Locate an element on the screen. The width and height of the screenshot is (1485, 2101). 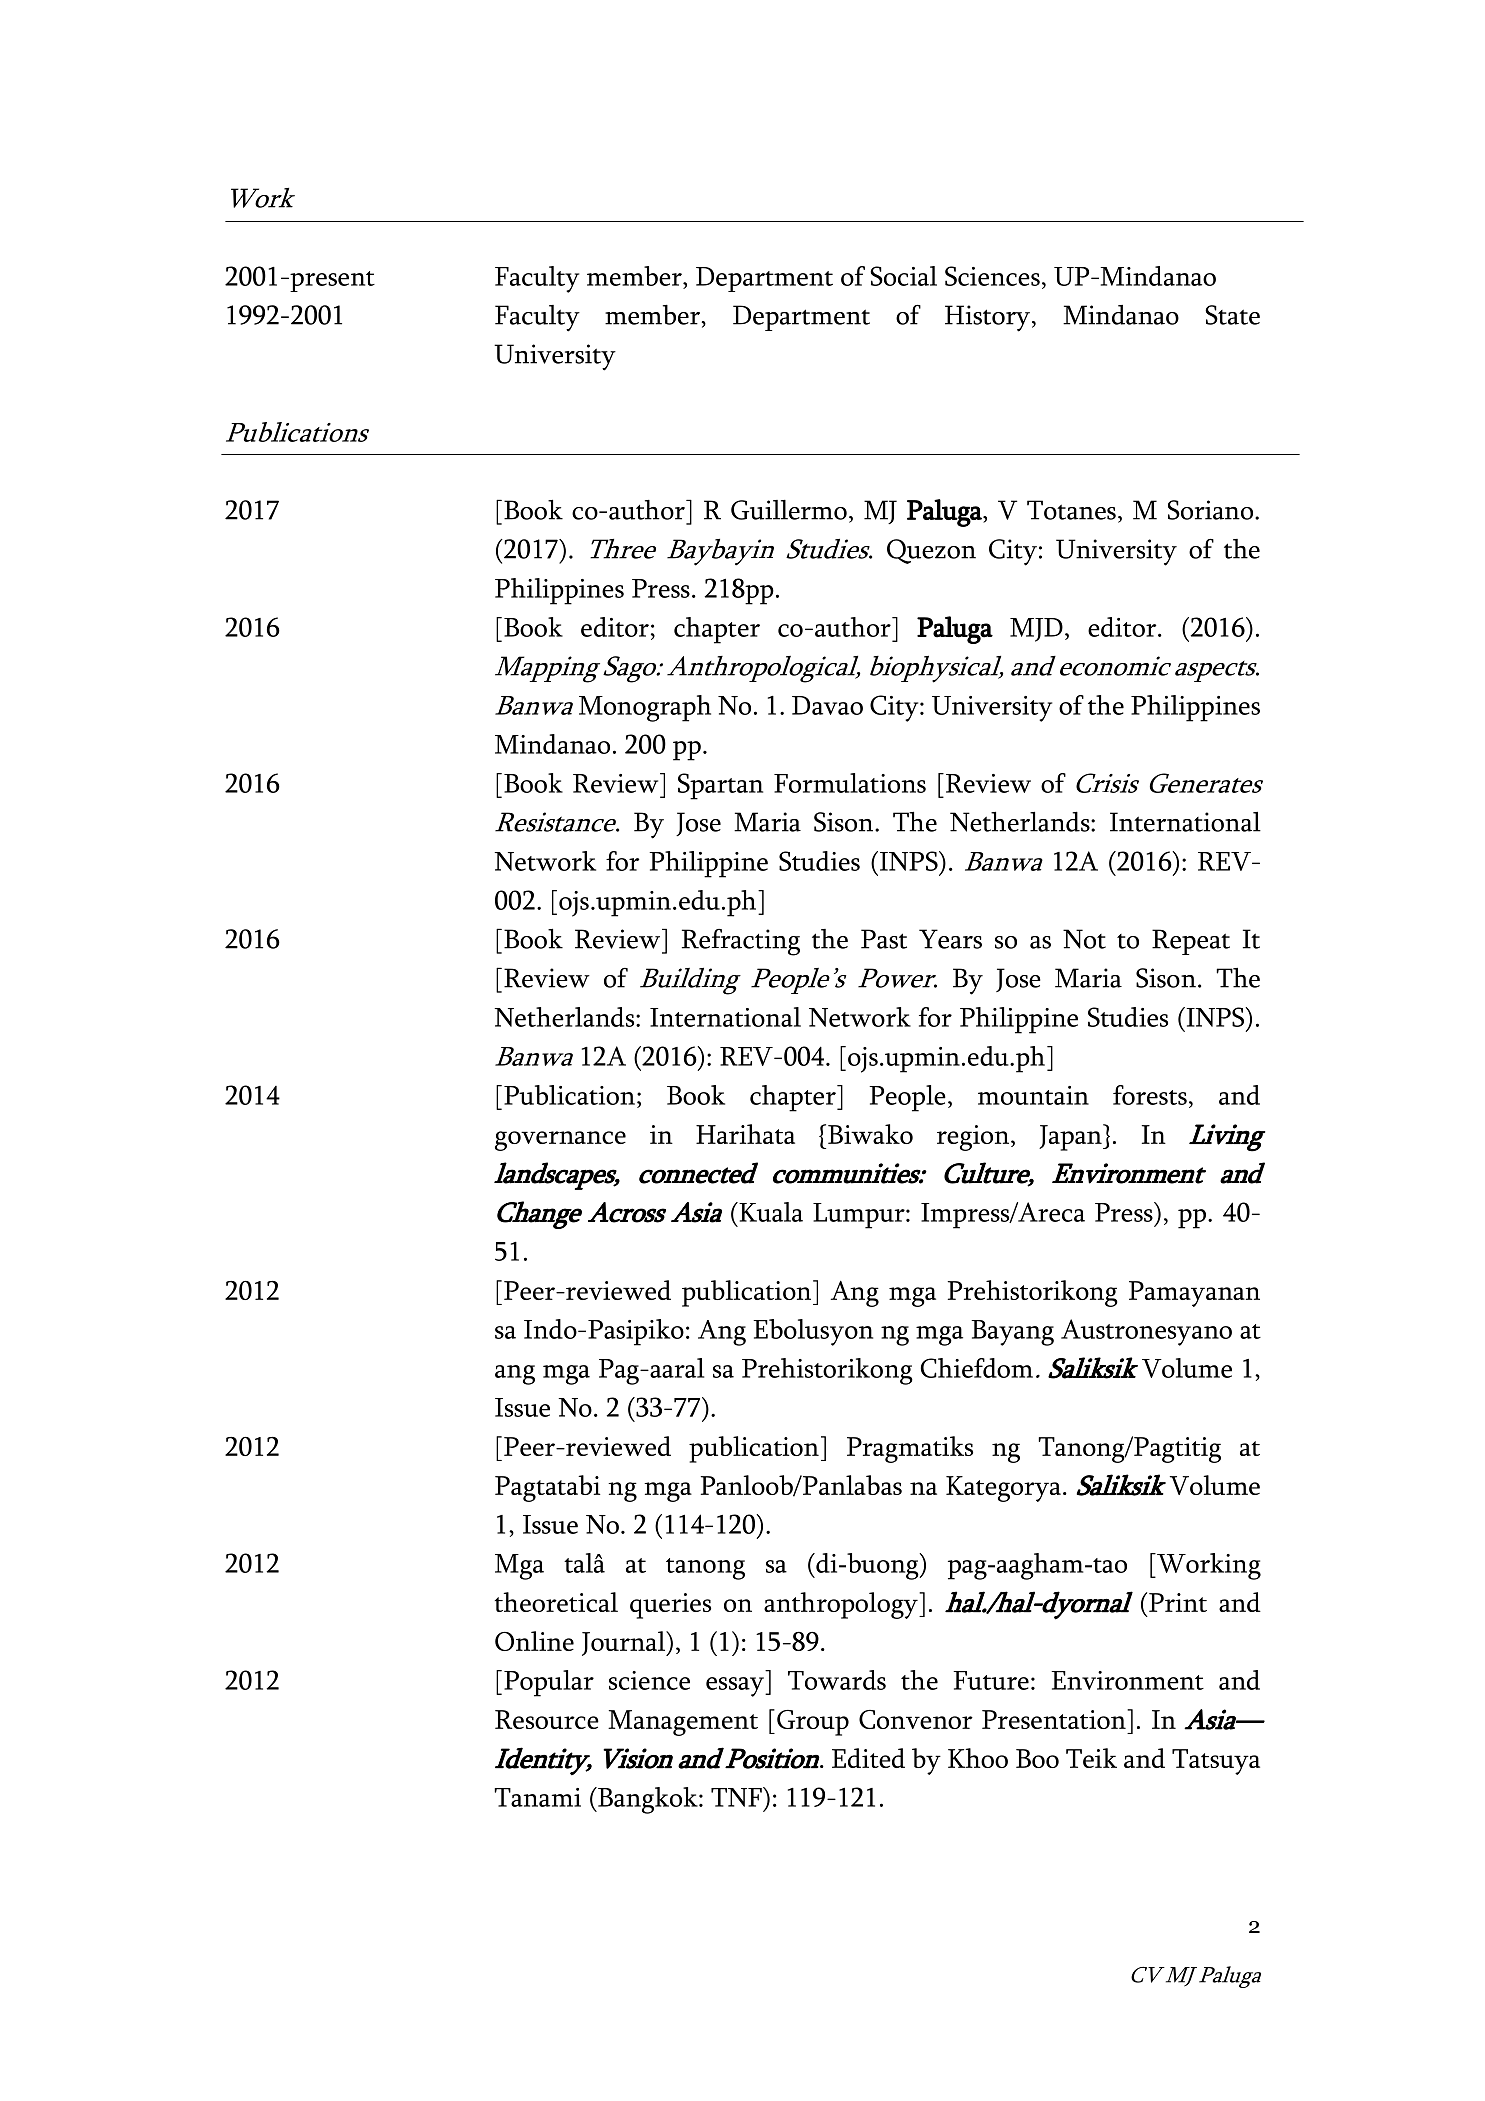
governance is located at coordinates (560, 1141).
